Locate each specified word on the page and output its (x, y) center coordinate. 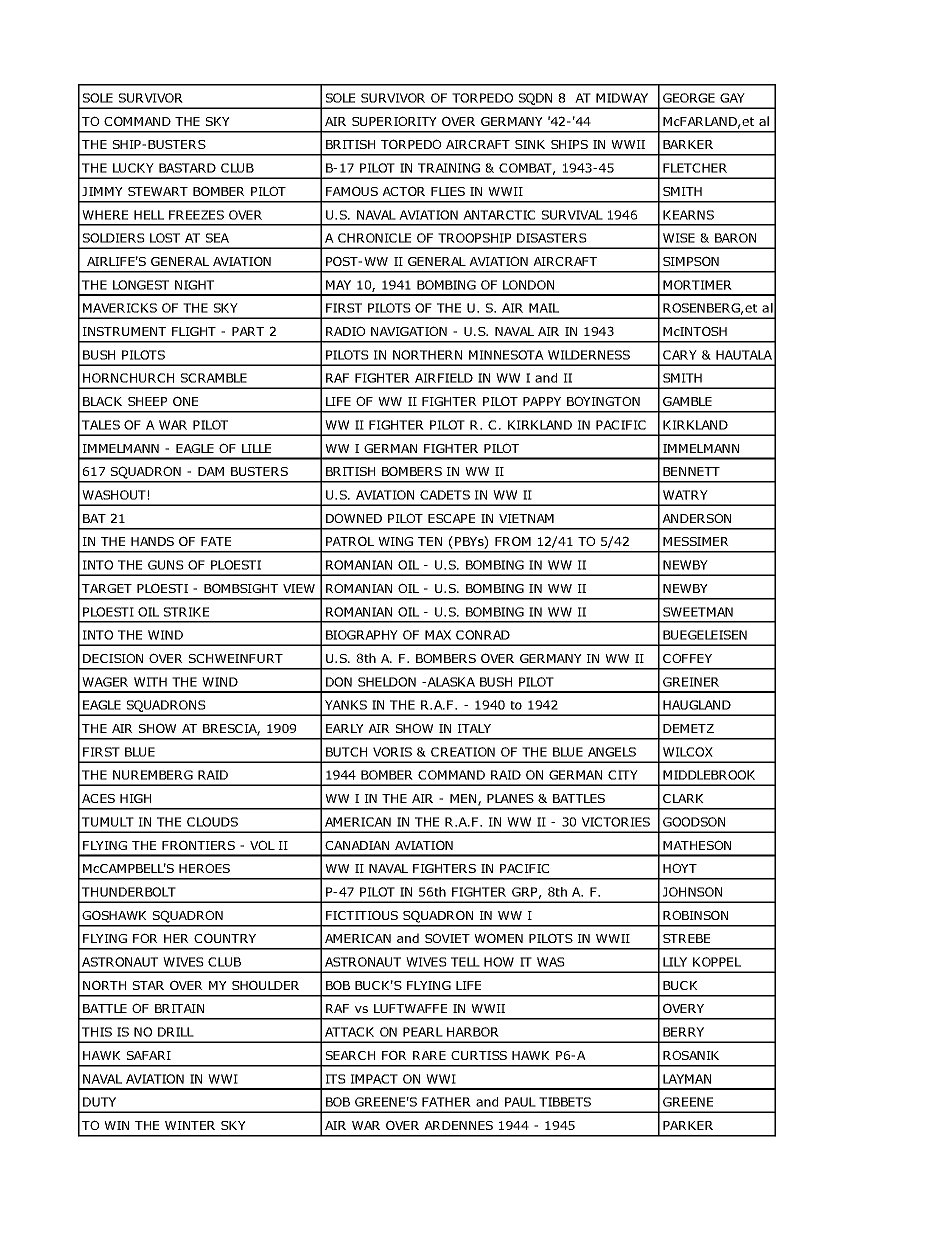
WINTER (190, 1125)
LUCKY (133, 168)
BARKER (688, 144)
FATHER (446, 1102)
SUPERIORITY (394, 121)
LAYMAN (687, 1079)
